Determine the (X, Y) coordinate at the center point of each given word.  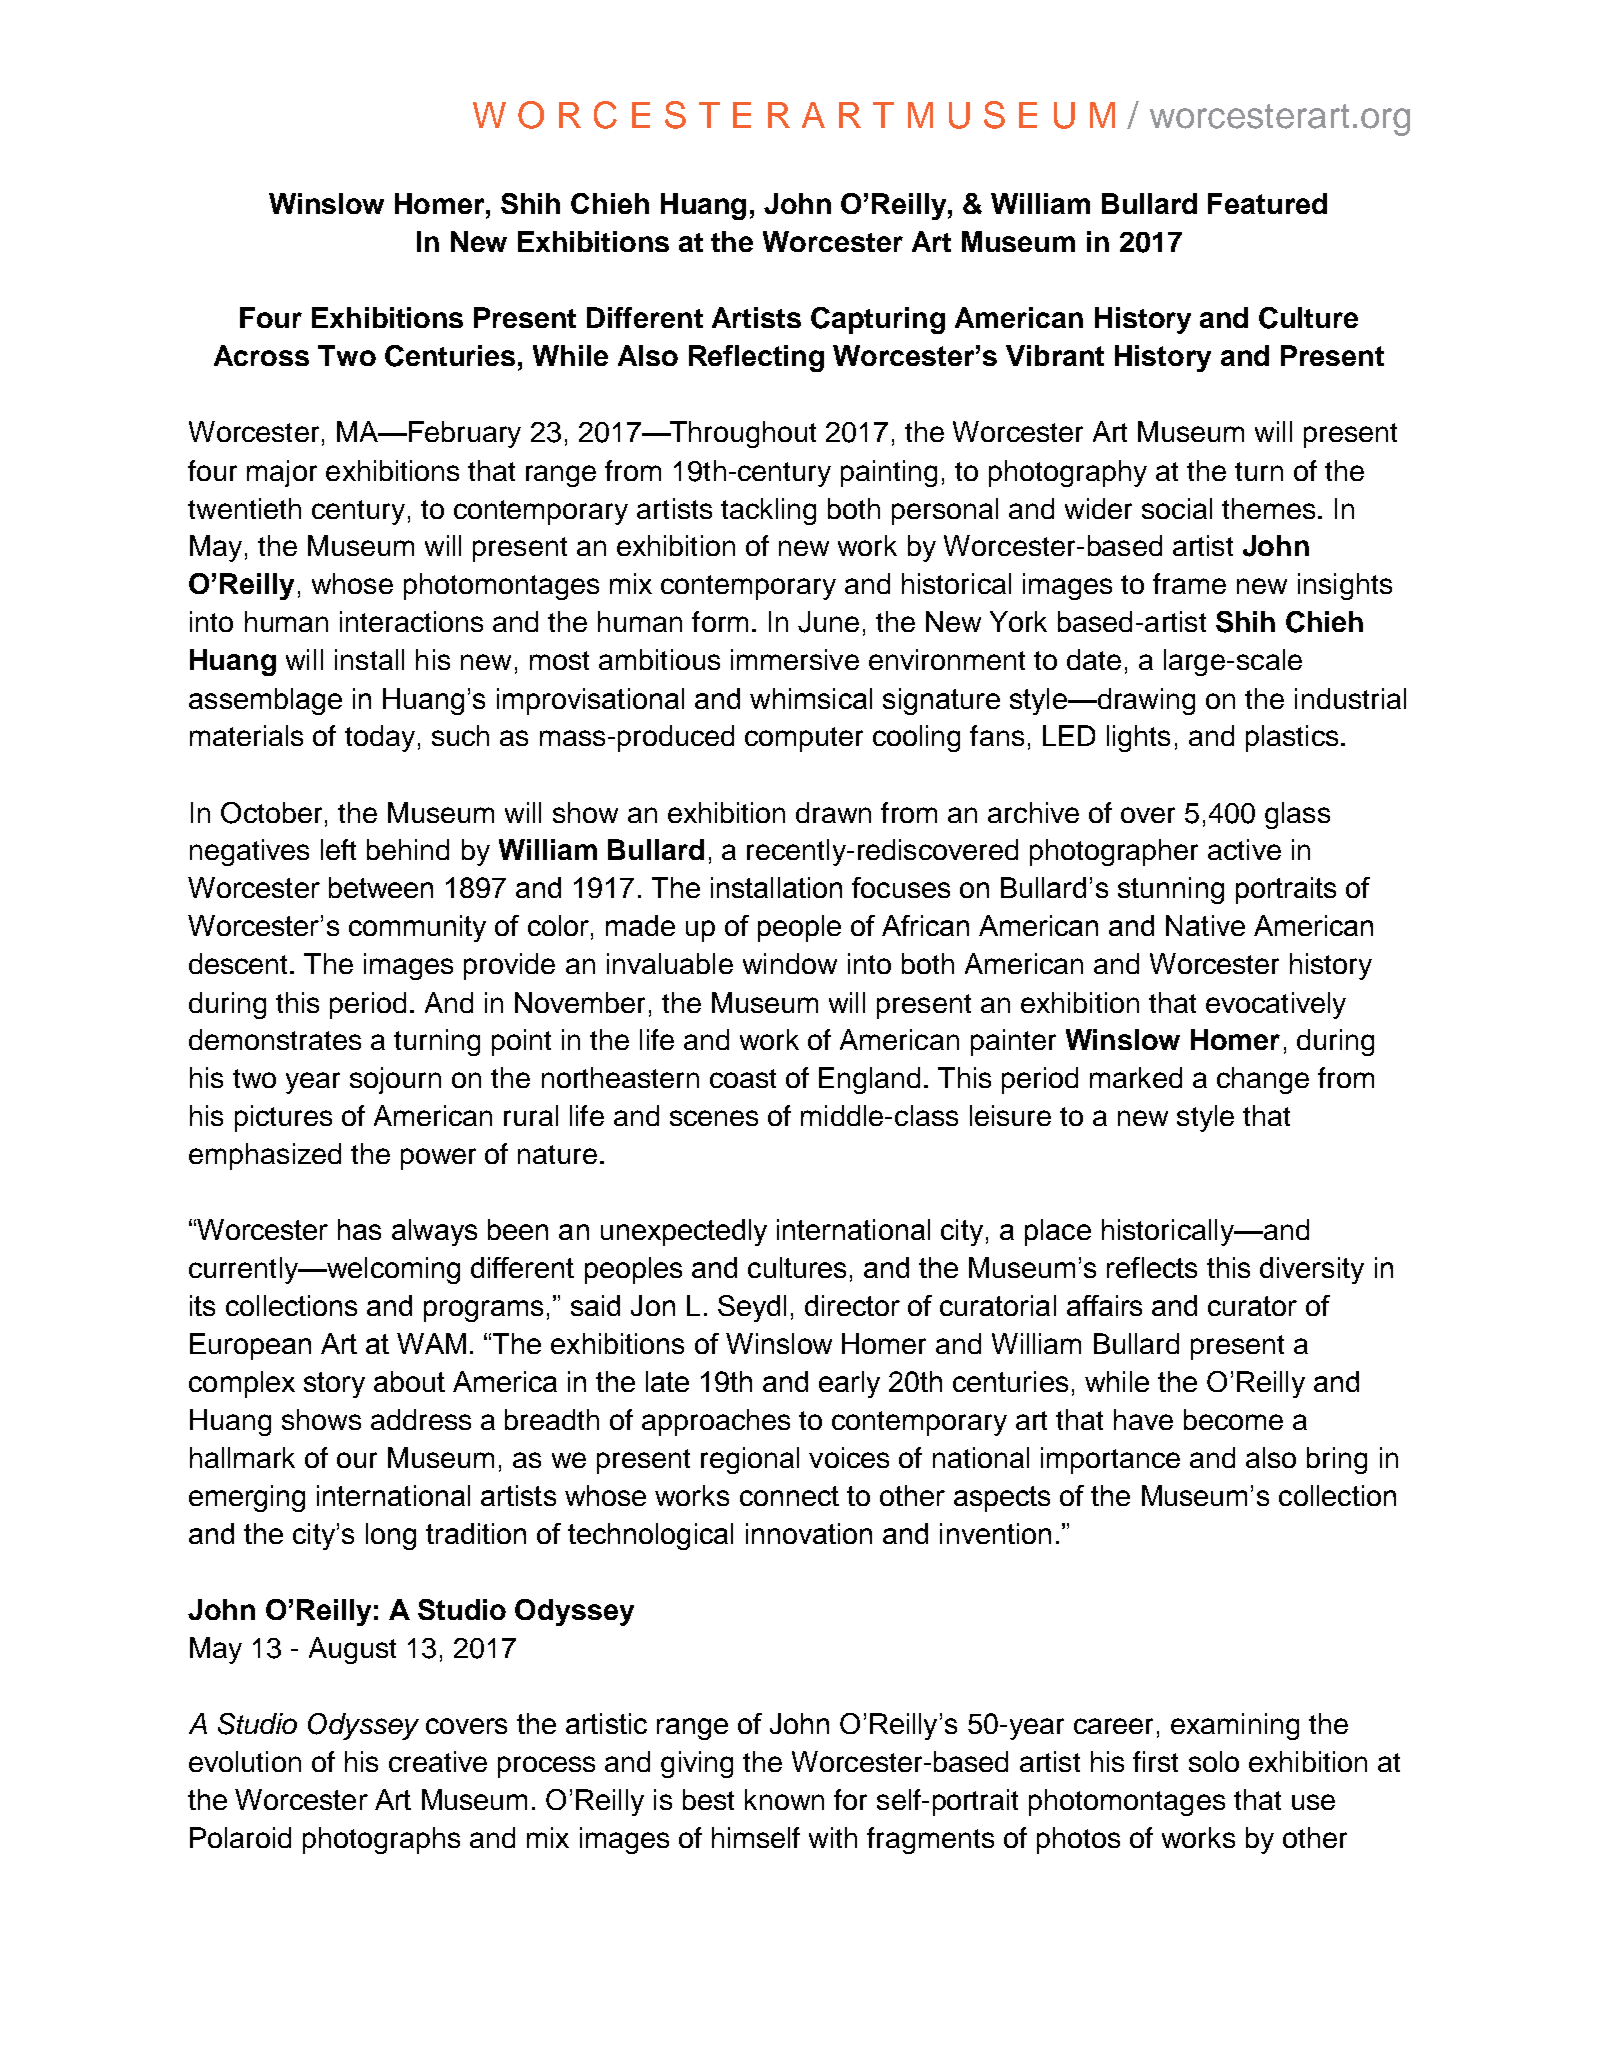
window (790, 963)
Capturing (878, 320)
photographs (381, 1840)
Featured (1267, 203)
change (1263, 1080)
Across (261, 355)
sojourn (395, 1080)
